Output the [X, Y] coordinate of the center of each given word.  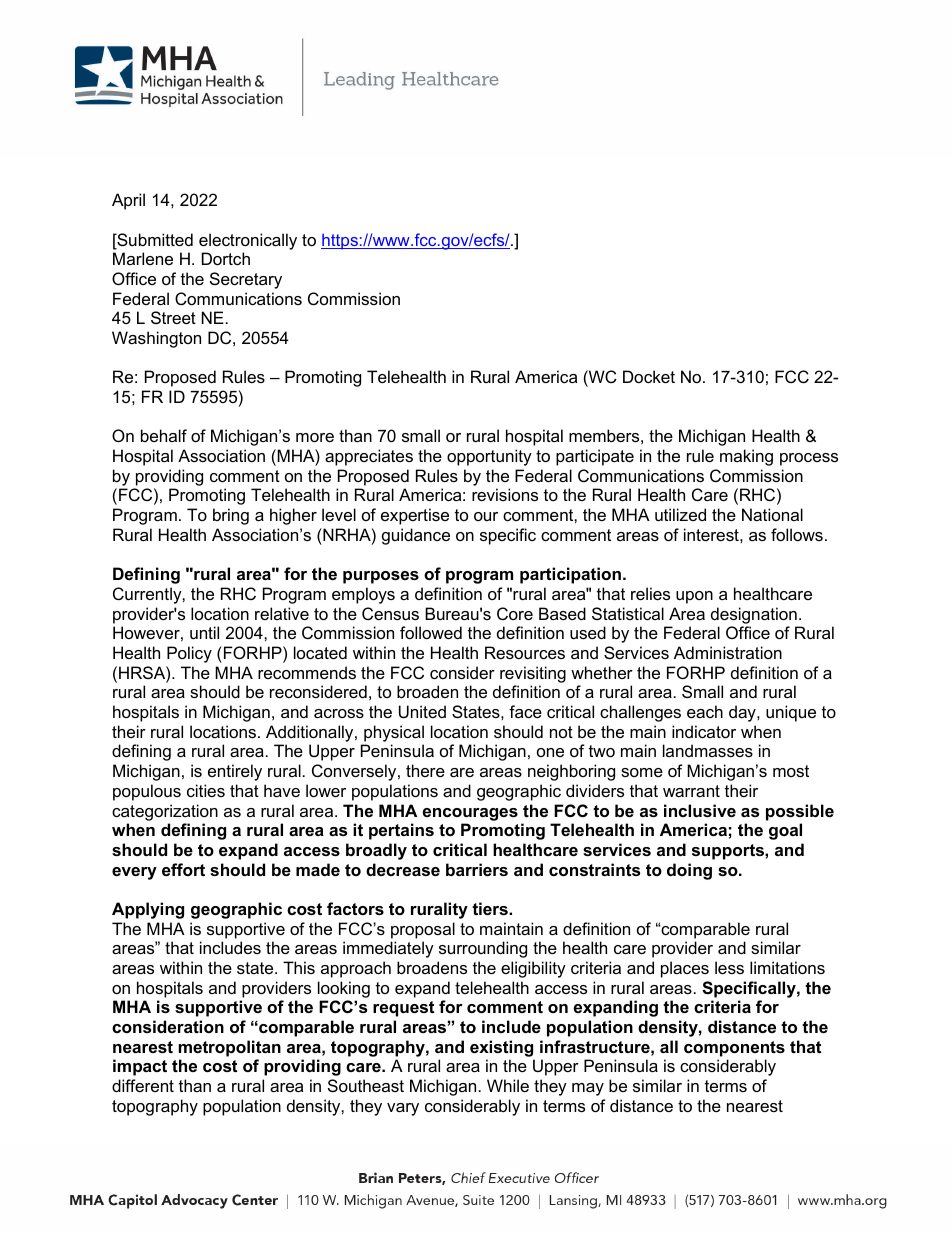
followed [431, 632]
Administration [728, 652]
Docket [649, 376]
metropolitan [230, 1048]
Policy [189, 654]
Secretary [246, 280]
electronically [248, 241]
